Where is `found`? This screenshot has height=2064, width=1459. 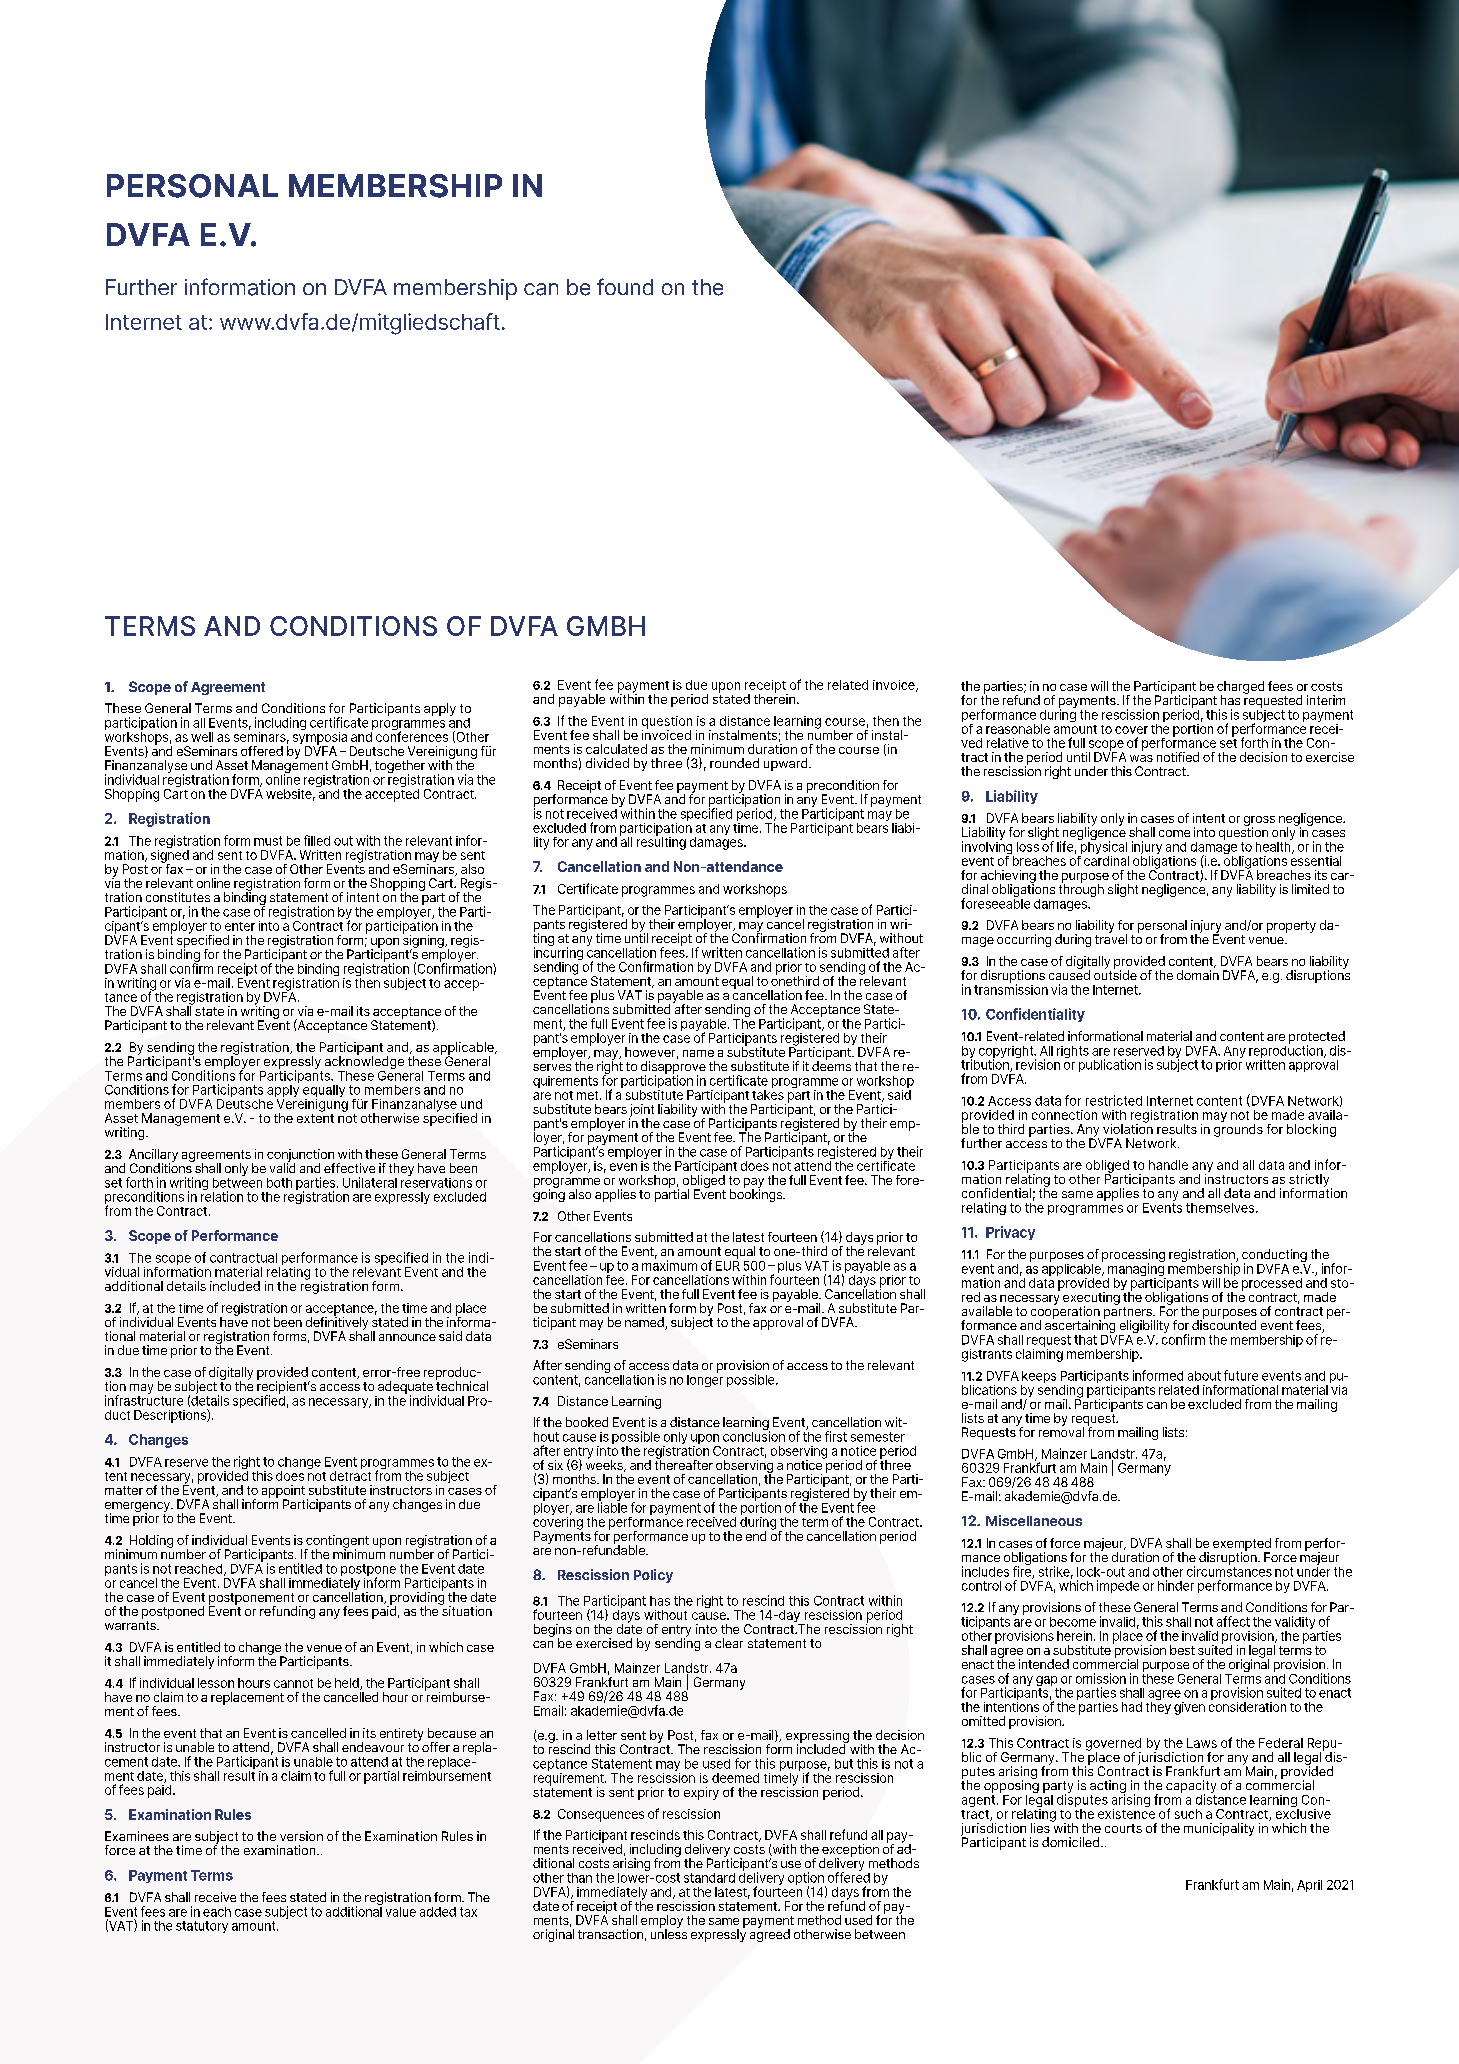 found is located at coordinates (625, 286).
